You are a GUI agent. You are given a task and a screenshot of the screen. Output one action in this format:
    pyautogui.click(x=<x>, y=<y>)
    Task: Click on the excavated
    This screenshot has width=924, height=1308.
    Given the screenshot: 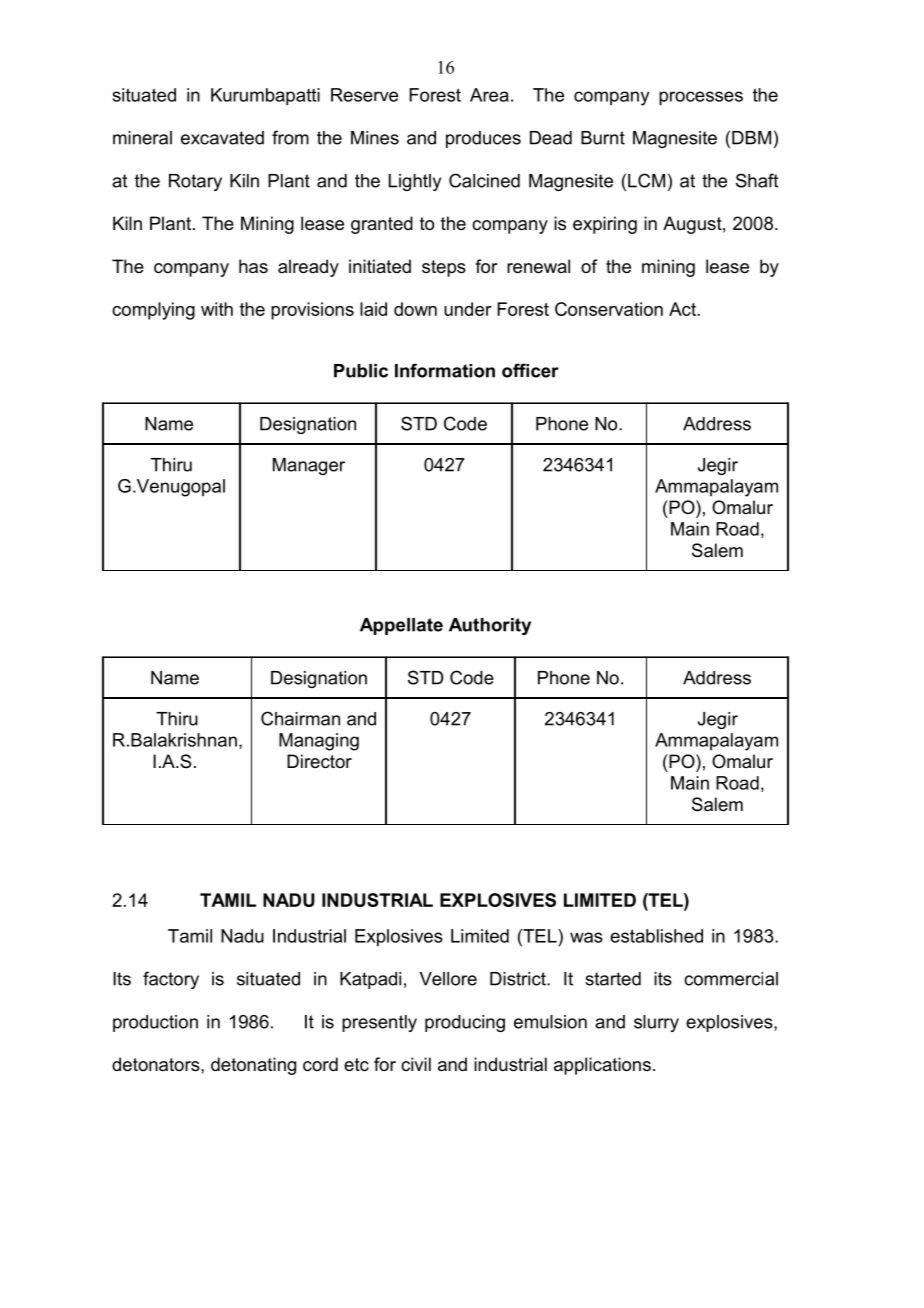 What is the action you would take?
    pyautogui.click(x=222, y=138)
